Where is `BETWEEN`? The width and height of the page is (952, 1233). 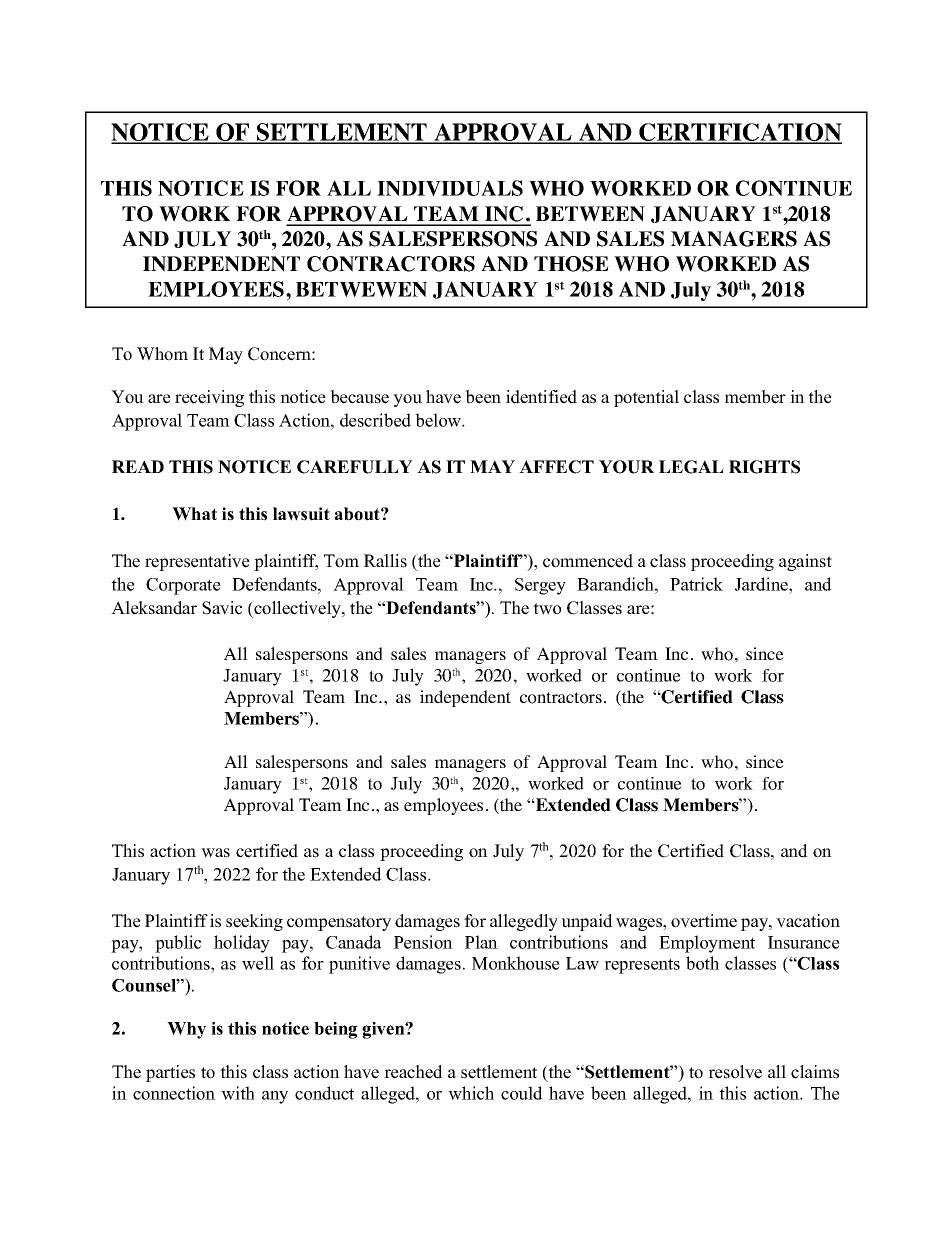
BETWEEN is located at coordinates (590, 214).
